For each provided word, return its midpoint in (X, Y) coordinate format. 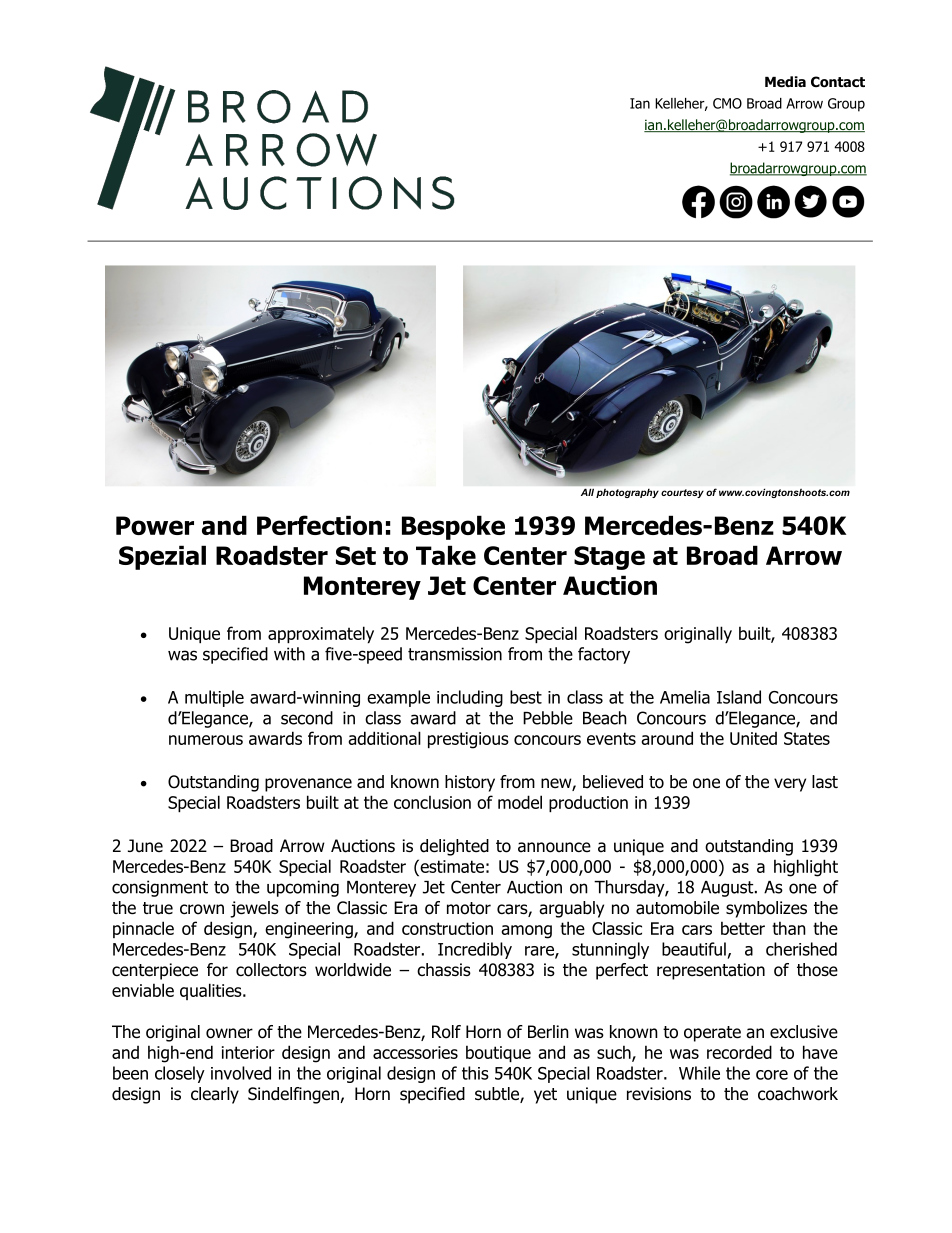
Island (739, 697)
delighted (454, 847)
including (470, 698)
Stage (609, 558)
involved (241, 1073)
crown (202, 909)
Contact (838, 82)
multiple (214, 698)
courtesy (682, 493)
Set (356, 555)
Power (155, 525)
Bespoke (453, 527)
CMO (727, 103)
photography (627, 493)
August (728, 889)
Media (785, 81)
